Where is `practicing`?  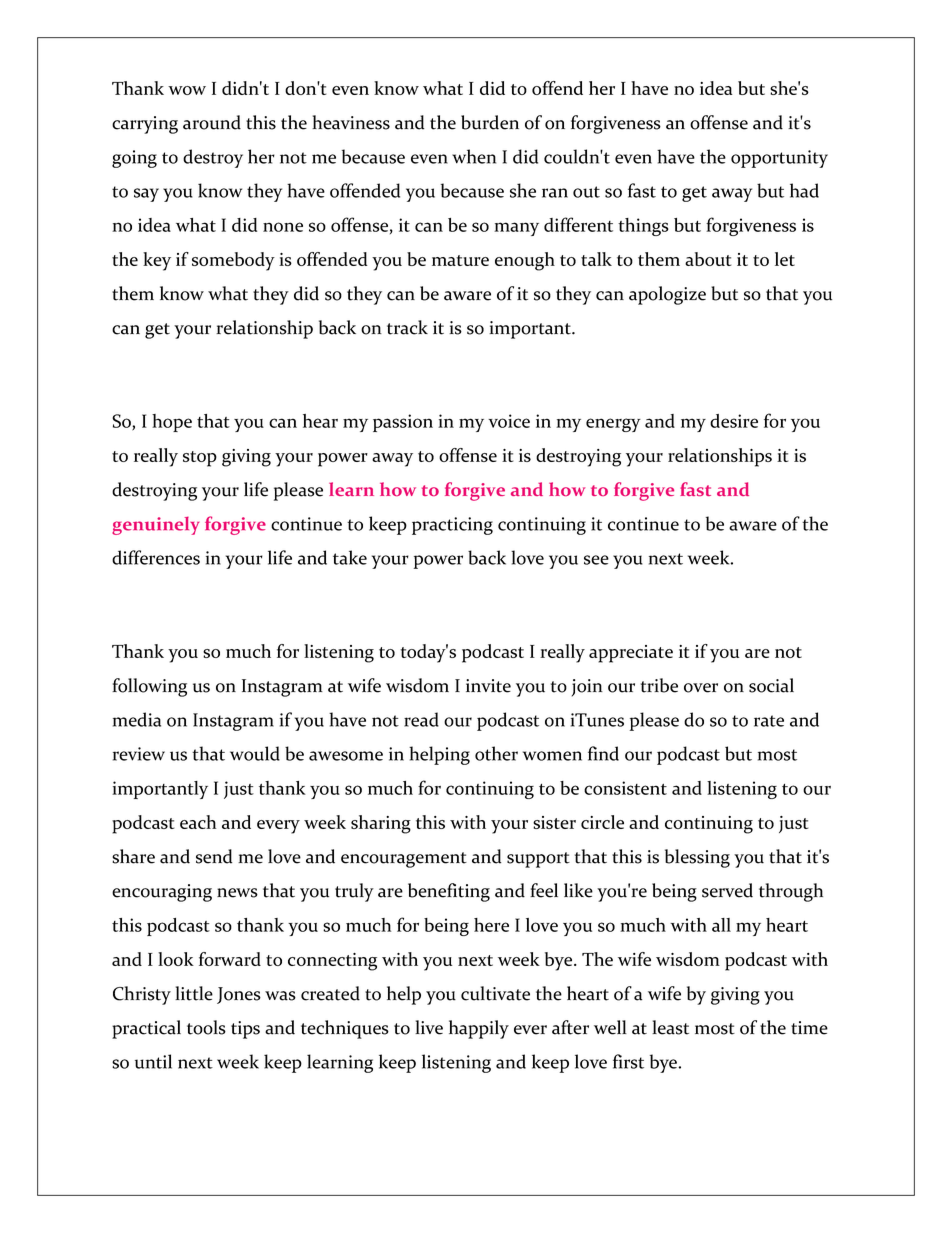 practicing is located at coordinates (452, 526).
